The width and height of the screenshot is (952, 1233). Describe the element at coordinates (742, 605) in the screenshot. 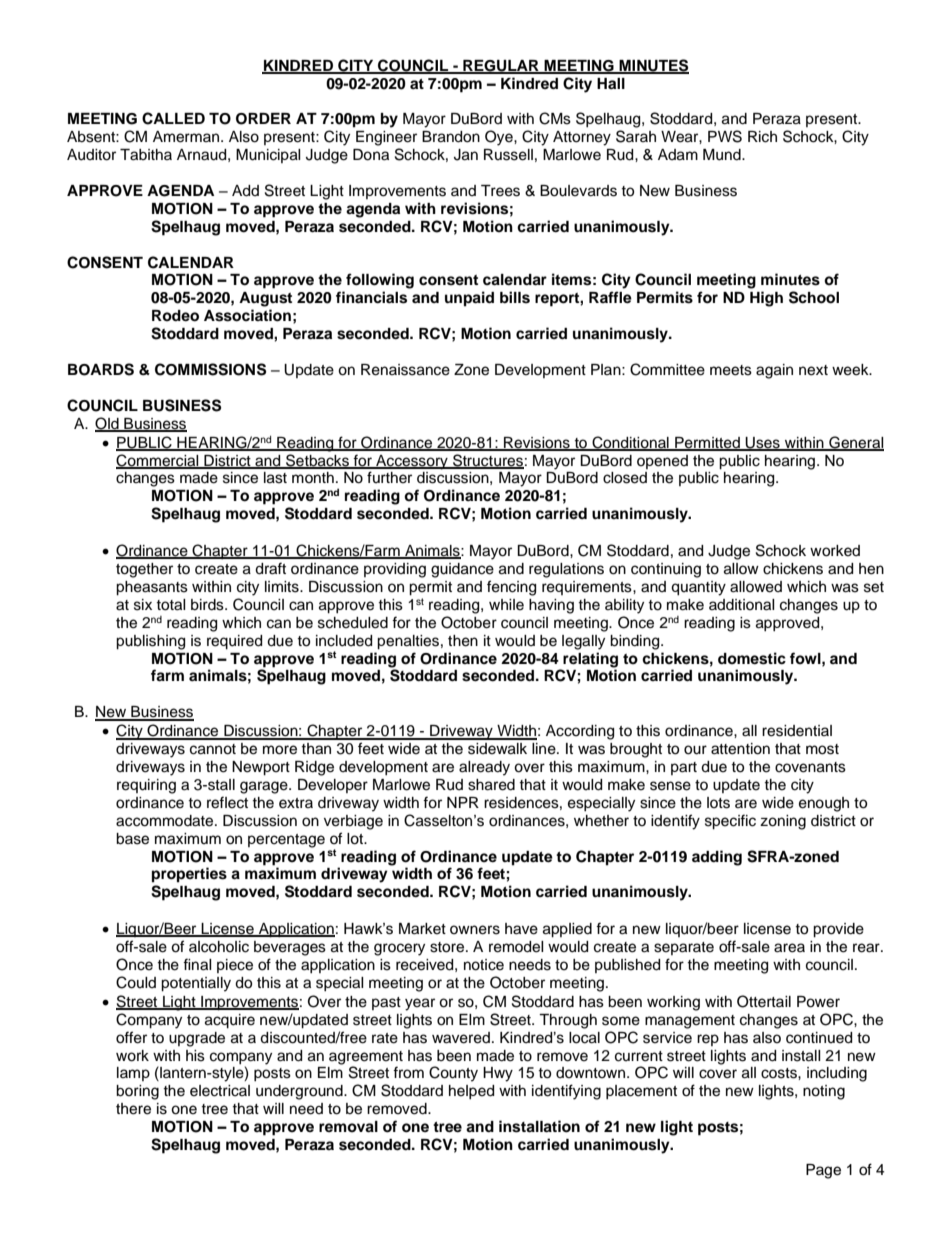

I see `additional` at that location.
